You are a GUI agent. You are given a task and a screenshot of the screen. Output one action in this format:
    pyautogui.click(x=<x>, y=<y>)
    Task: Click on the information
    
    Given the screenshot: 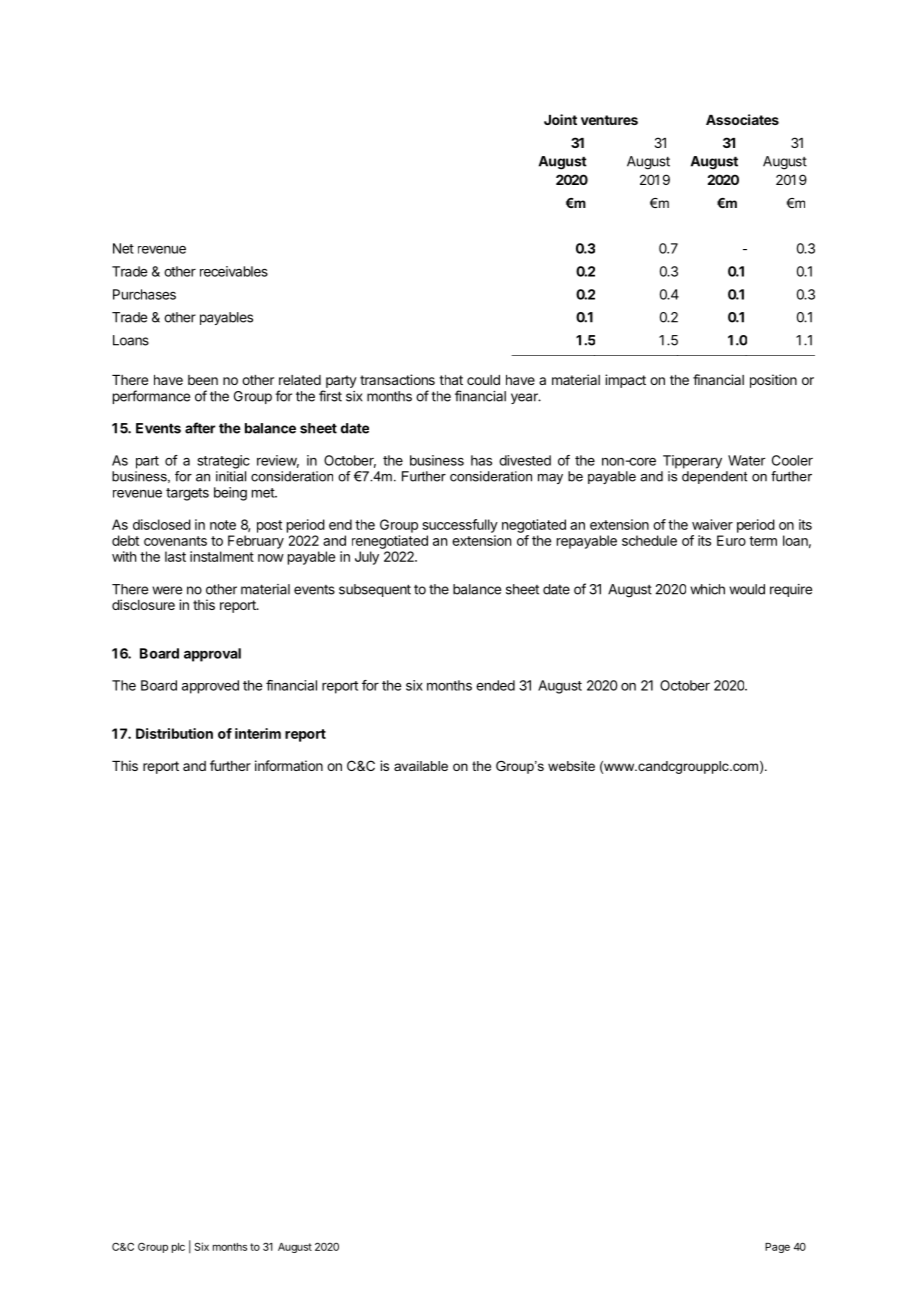 What is the action you would take?
    pyautogui.click(x=289, y=765)
